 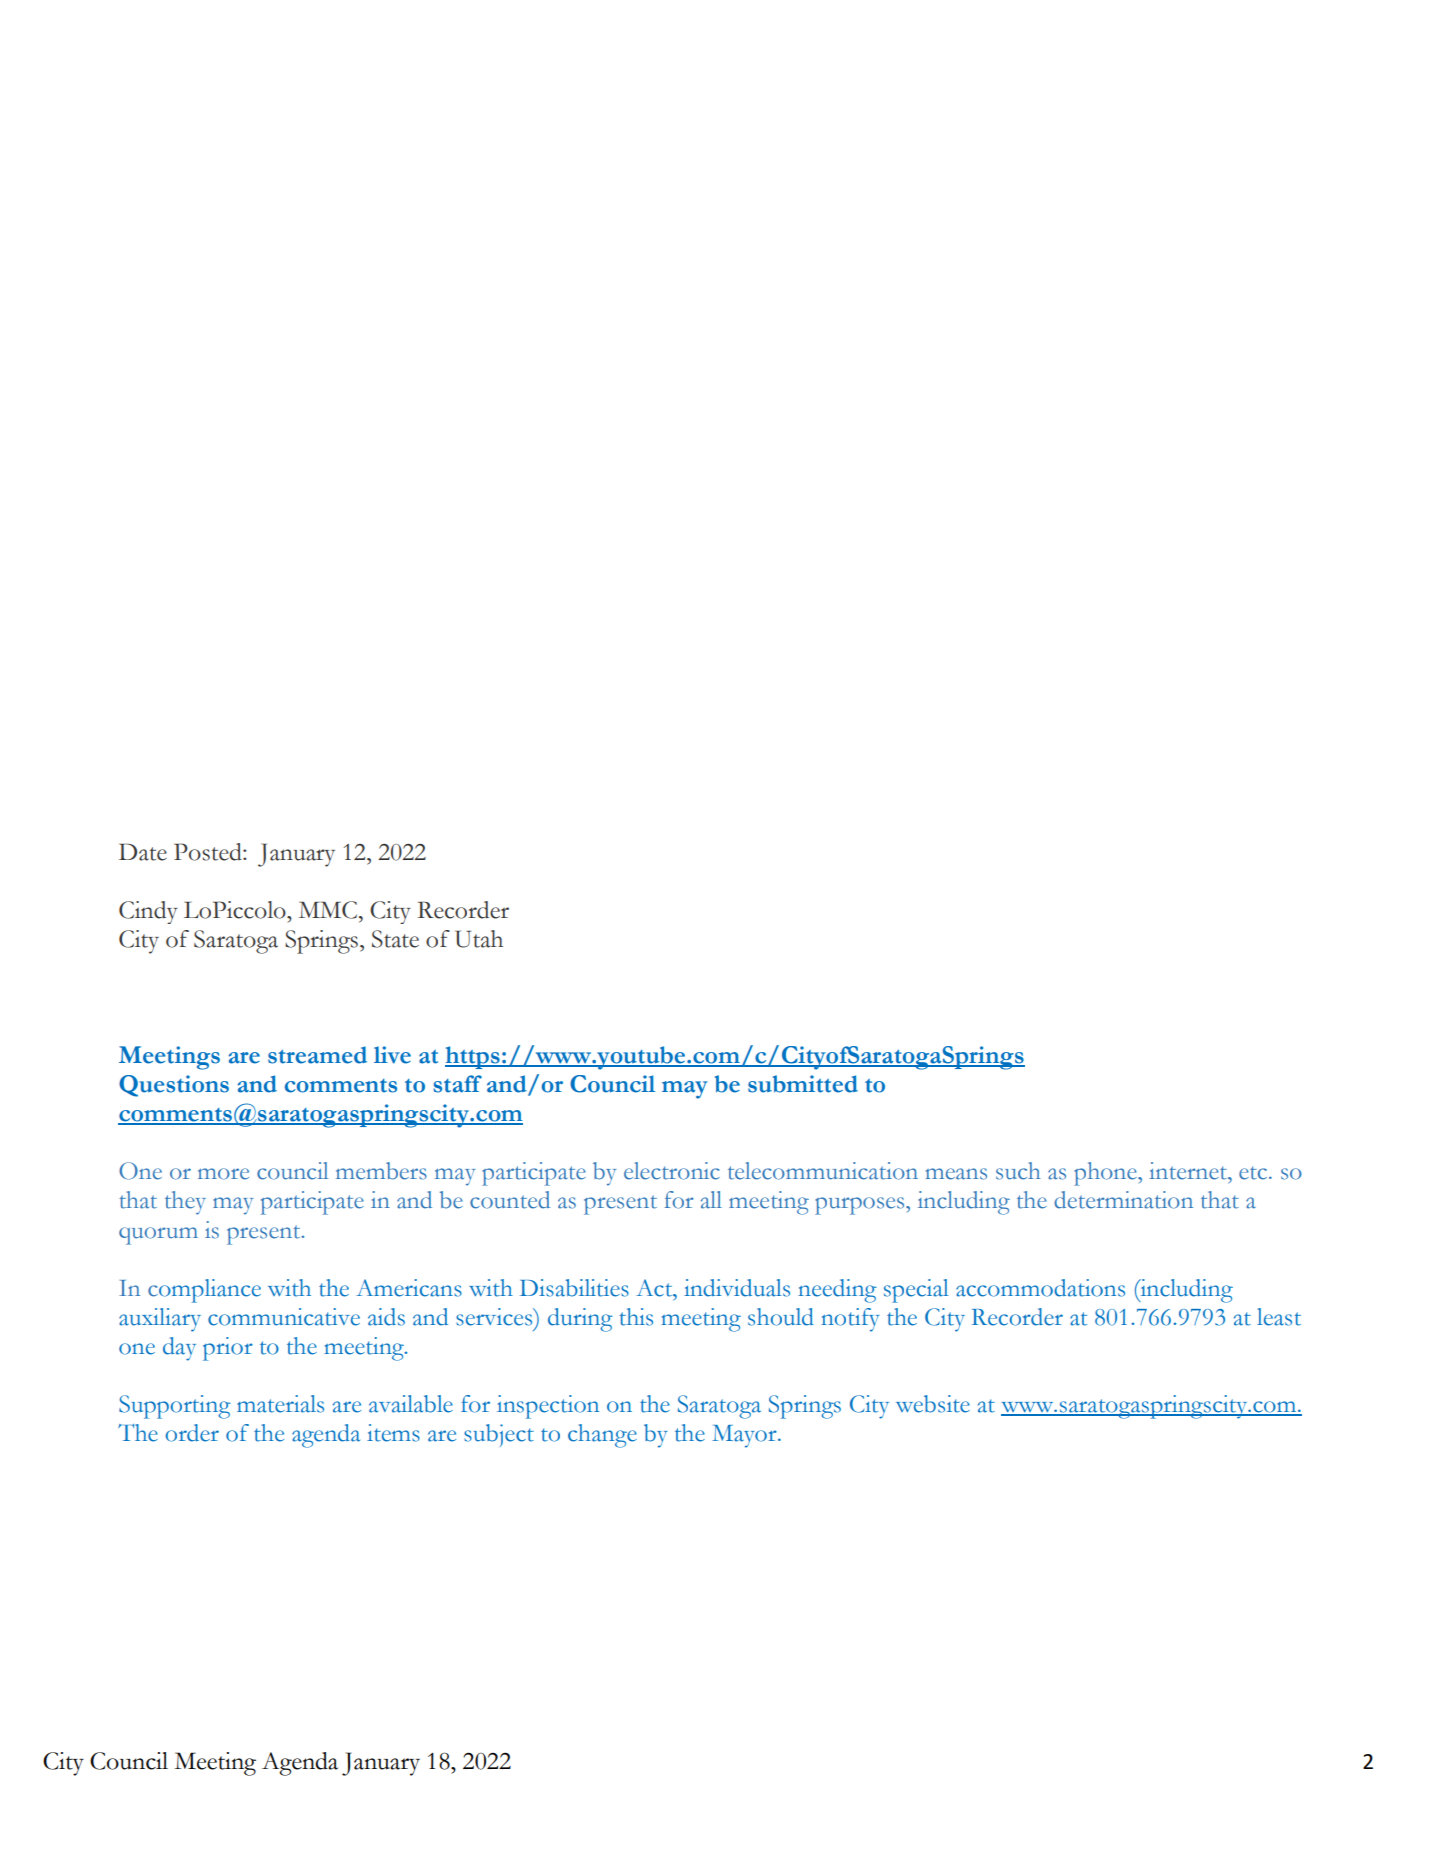 I want to click on State, so click(x=395, y=939).
